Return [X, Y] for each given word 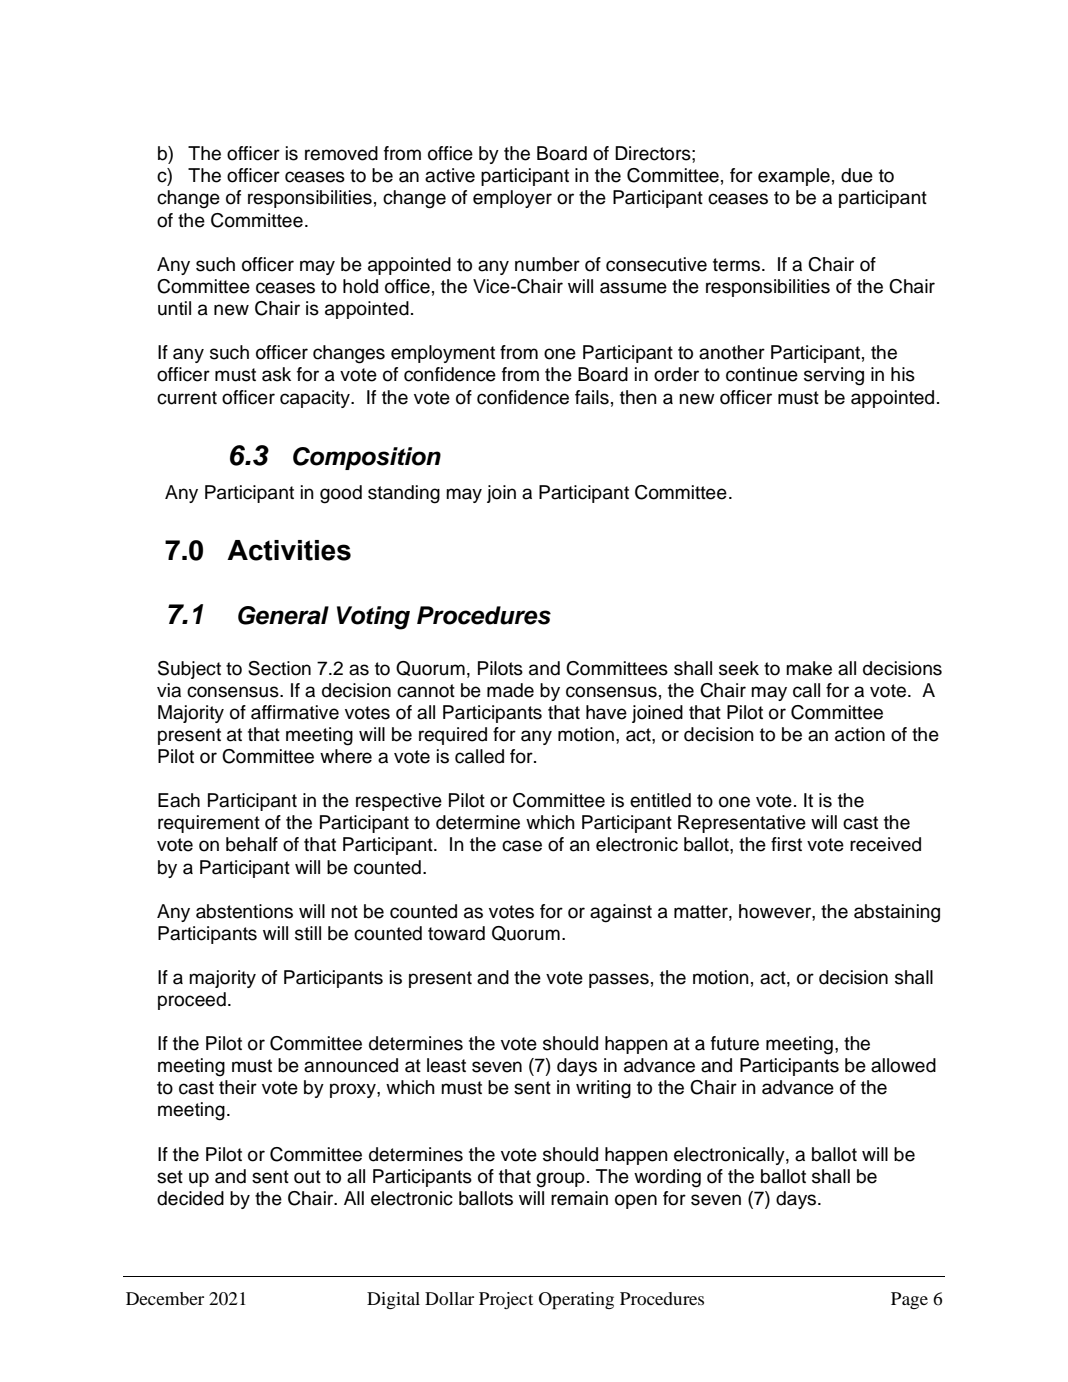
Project [506, 1300]
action [860, 734]
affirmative [295, 712]
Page [909, 1300]
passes [619, 980]
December [165, 1298]
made [510, 690]
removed [341, 153]
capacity [316, 399]
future [735, 1043]
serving [834, 376]
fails [592, 397]
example [794, 177]
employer [512, 199]
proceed [192, 1001]
